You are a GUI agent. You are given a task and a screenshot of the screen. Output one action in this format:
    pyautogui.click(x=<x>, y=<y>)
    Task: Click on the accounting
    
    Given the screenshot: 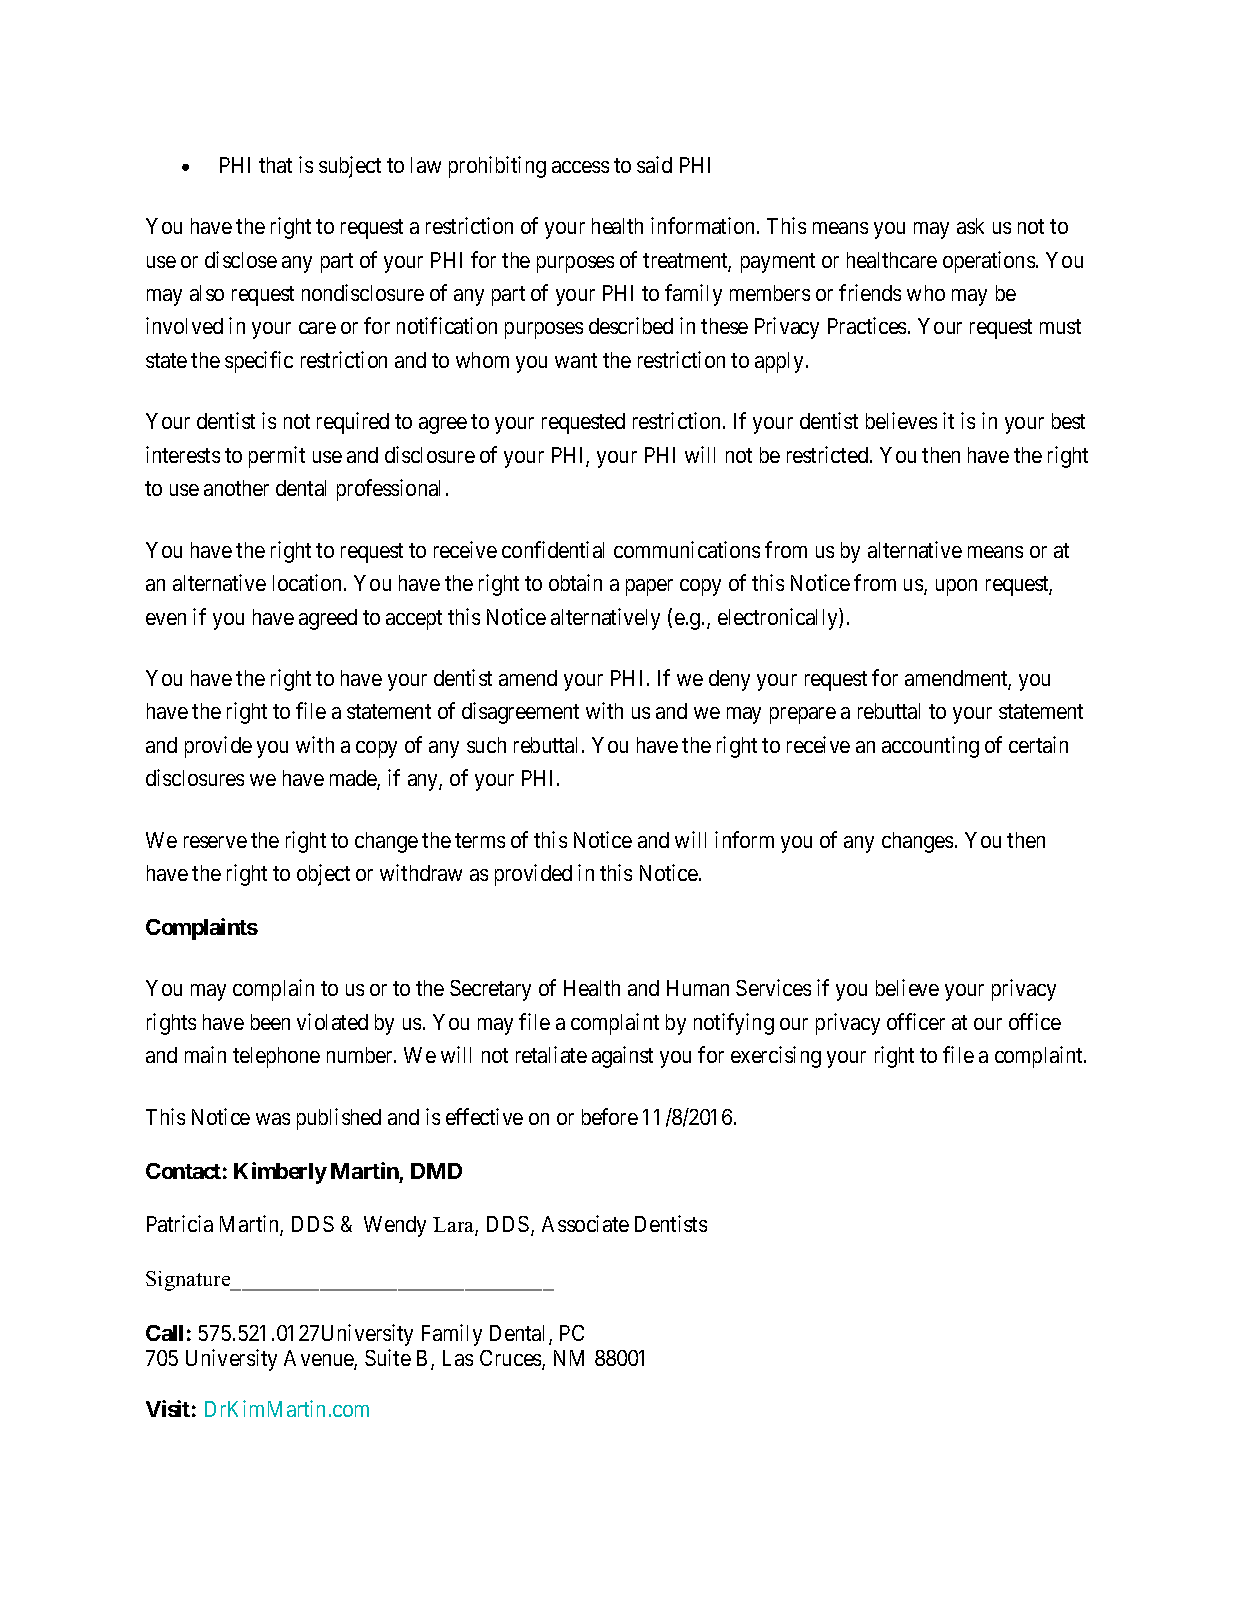 What is the action you would take?
    pyautogui.click(x=930, y=747)
